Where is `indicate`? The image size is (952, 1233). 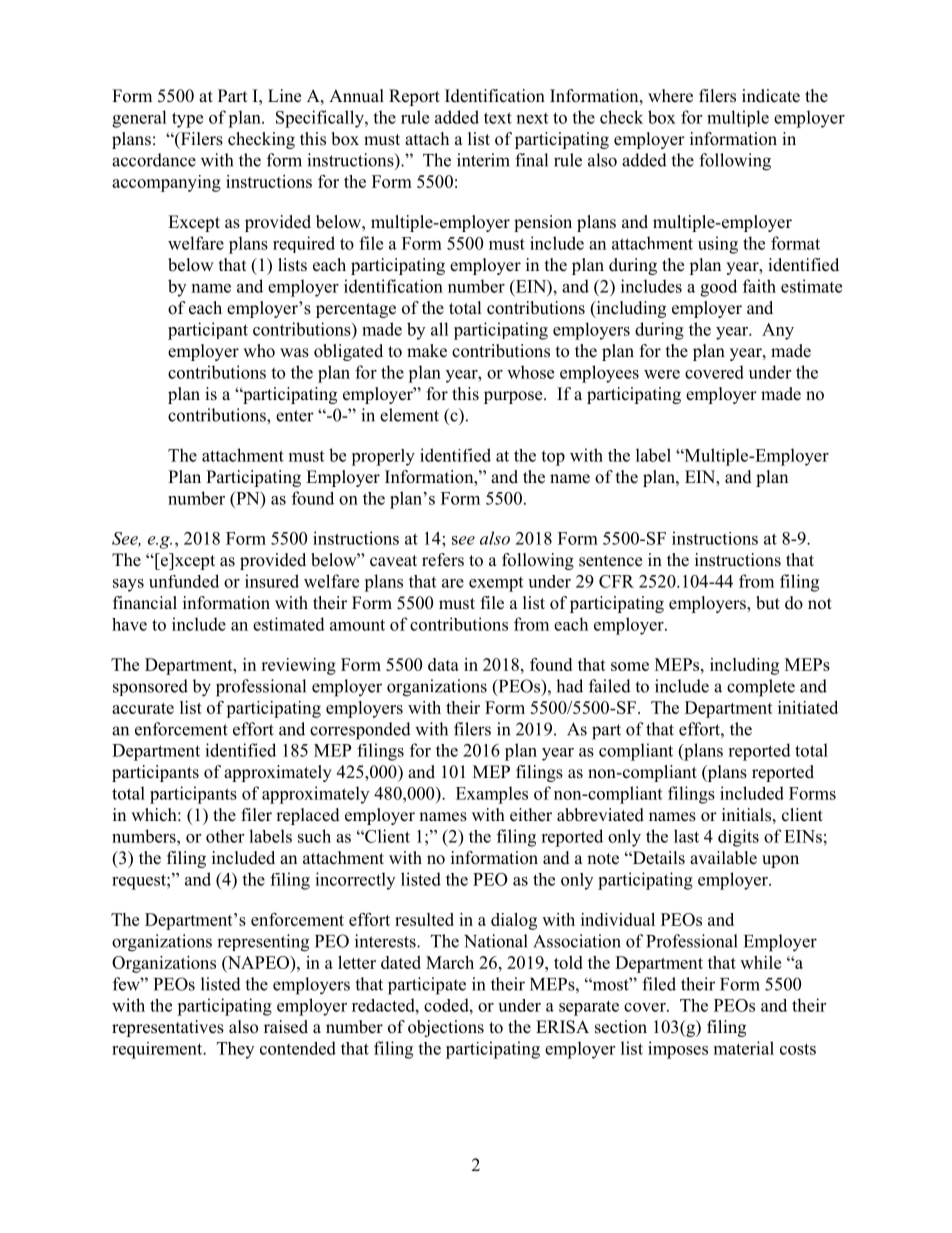
indicate is located at coordinates (771, 96).
